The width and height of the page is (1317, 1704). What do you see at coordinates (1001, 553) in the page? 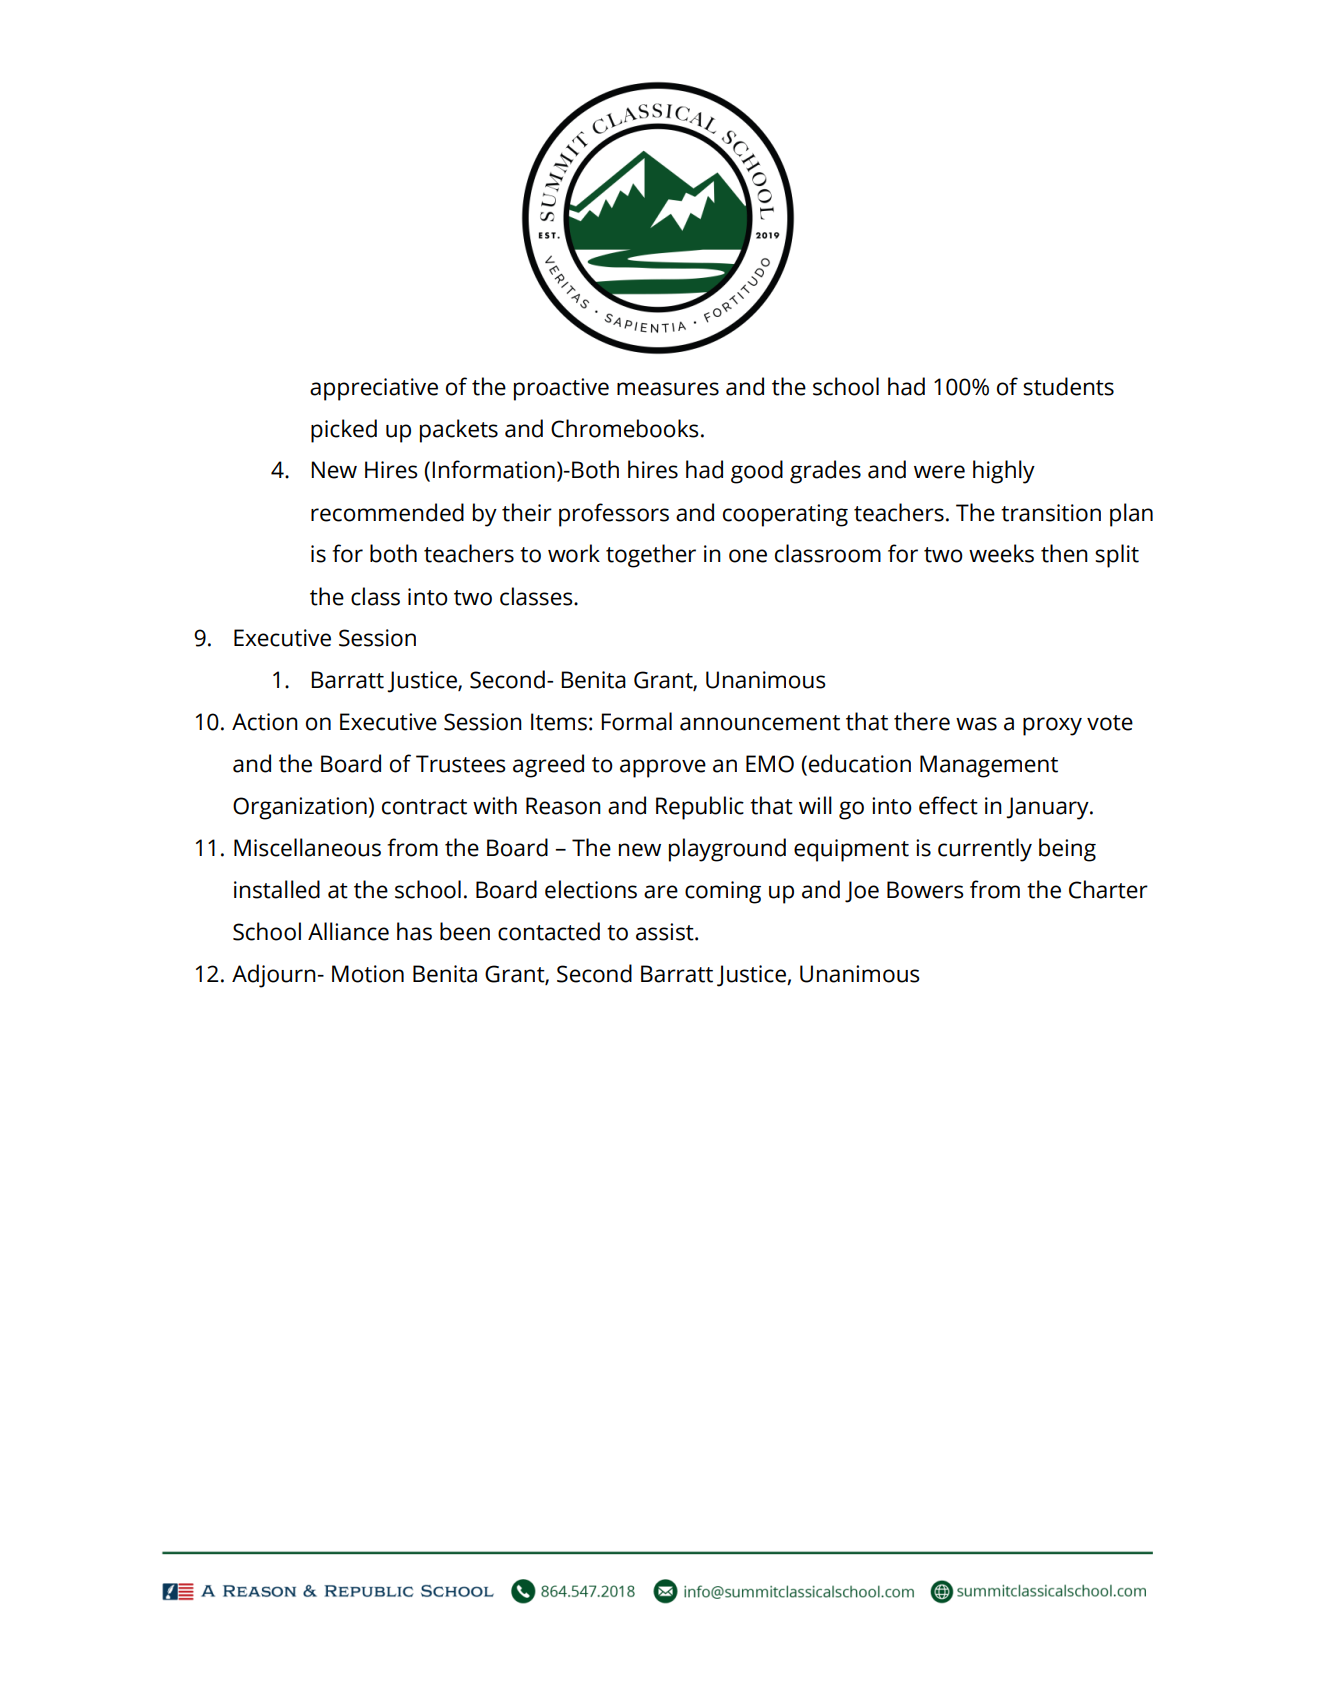
I see `weeks` at bounding box center [1001, 553].
